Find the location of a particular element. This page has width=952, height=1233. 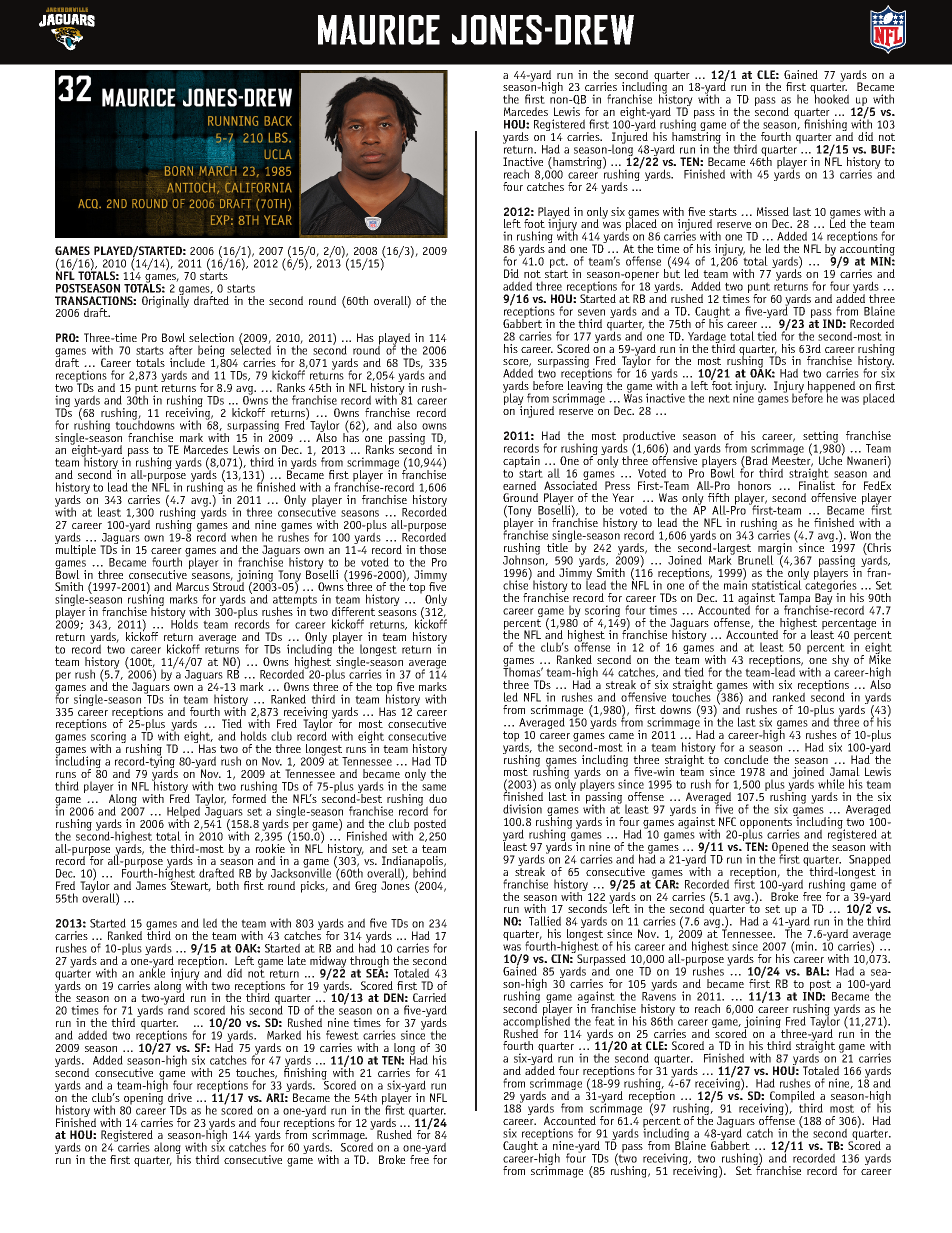

selection is located at coordinates (211, 337).
